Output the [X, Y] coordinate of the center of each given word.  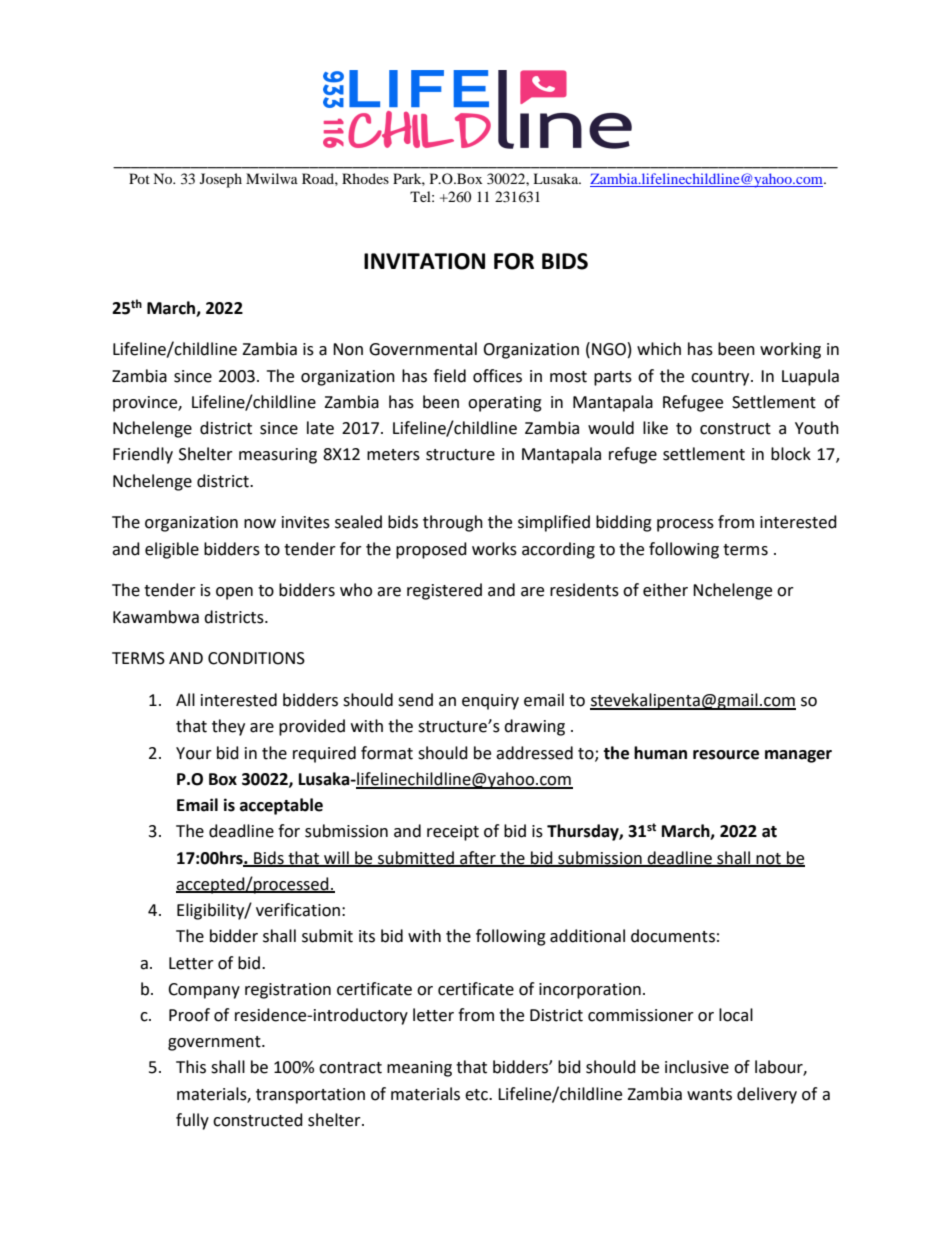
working [790, 350]
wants [709, 1095]
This [191, 1067]
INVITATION [424, 261]
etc [477, 1095]
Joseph [221, 180]
